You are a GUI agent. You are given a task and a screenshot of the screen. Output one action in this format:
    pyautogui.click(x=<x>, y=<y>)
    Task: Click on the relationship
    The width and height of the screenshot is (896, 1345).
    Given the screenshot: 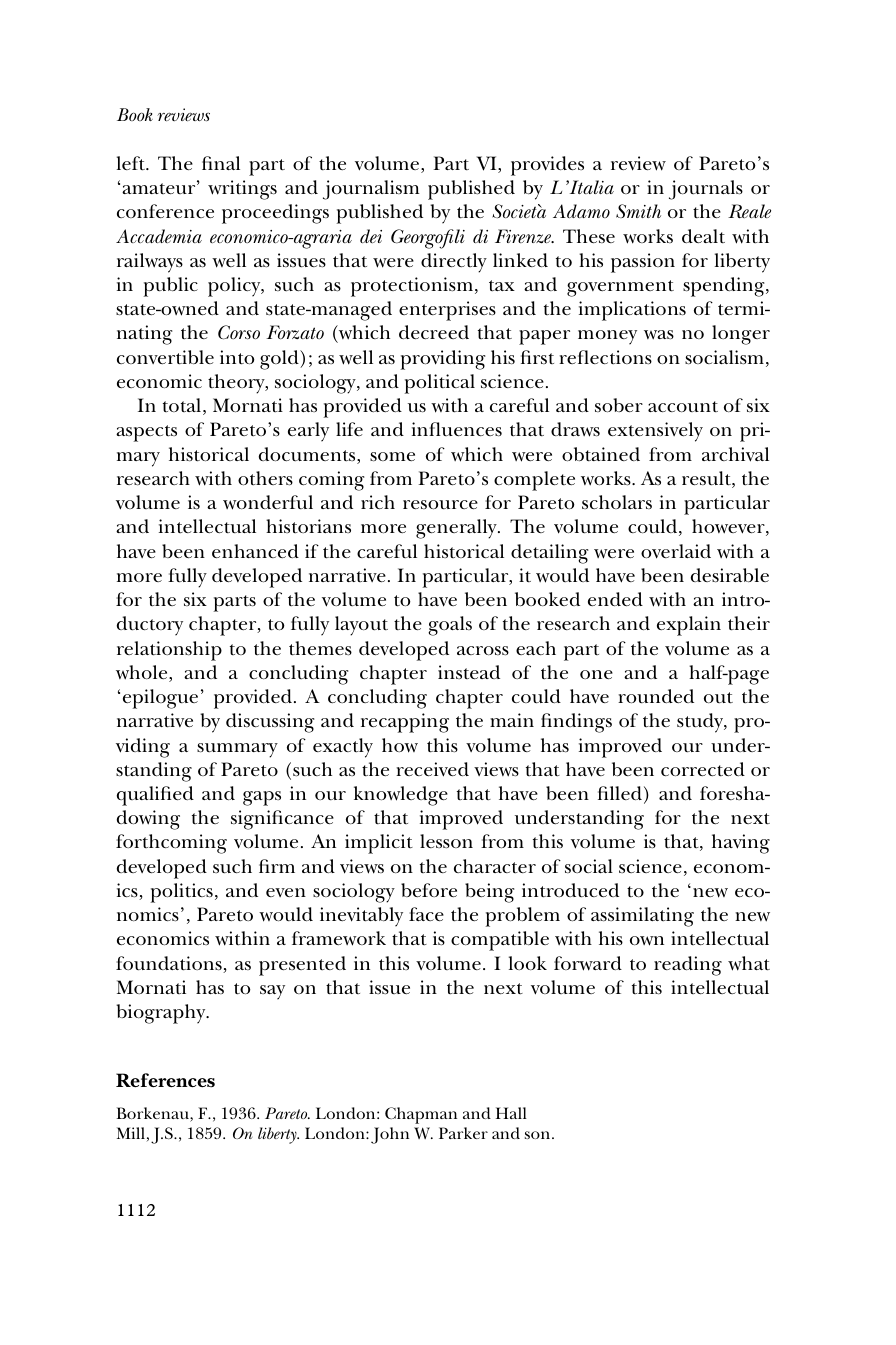 What is the action you would take?
    pyautogui.click(x=169, y=651)
